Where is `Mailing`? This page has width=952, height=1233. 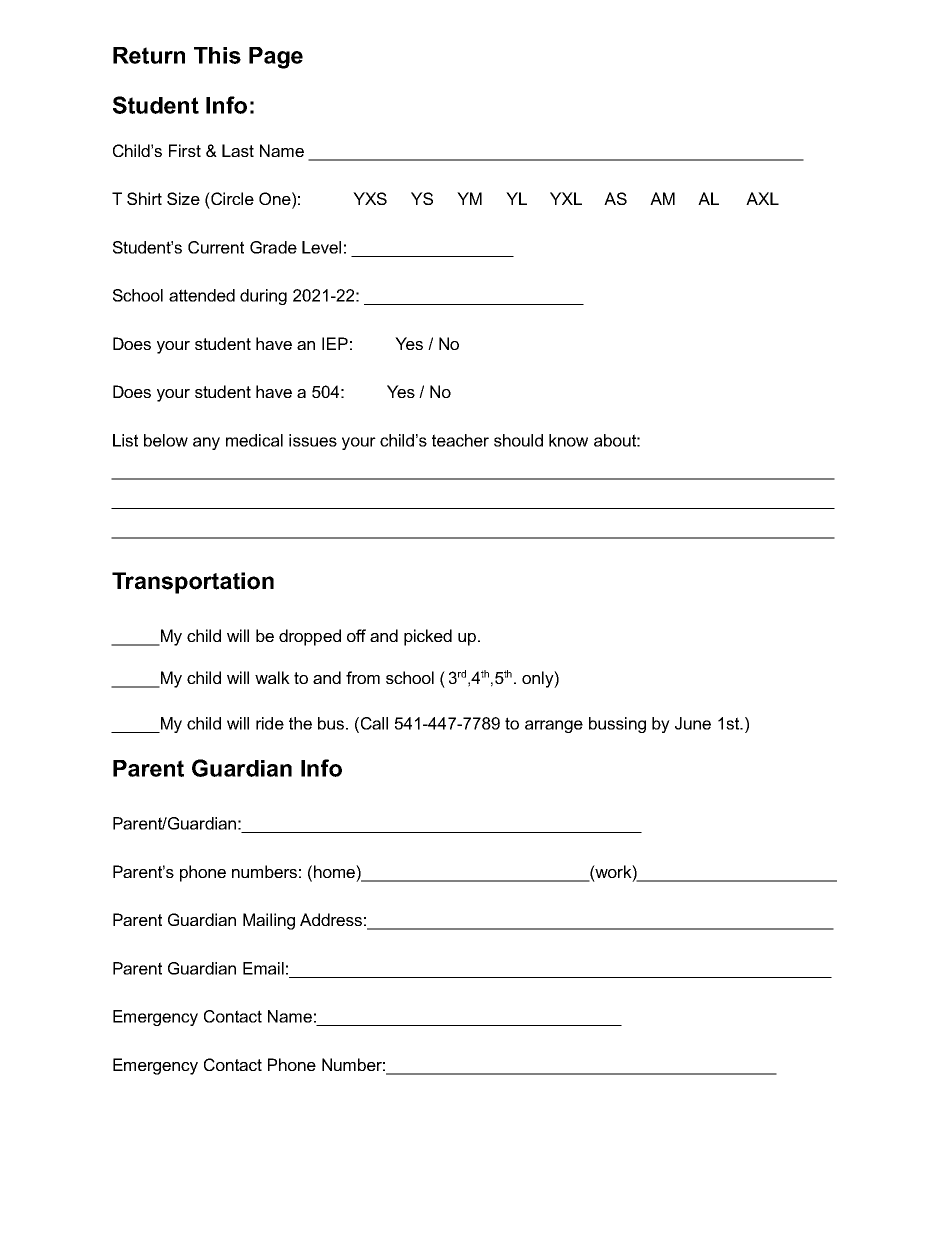
Mailing is located at coordinates (269, 921).
